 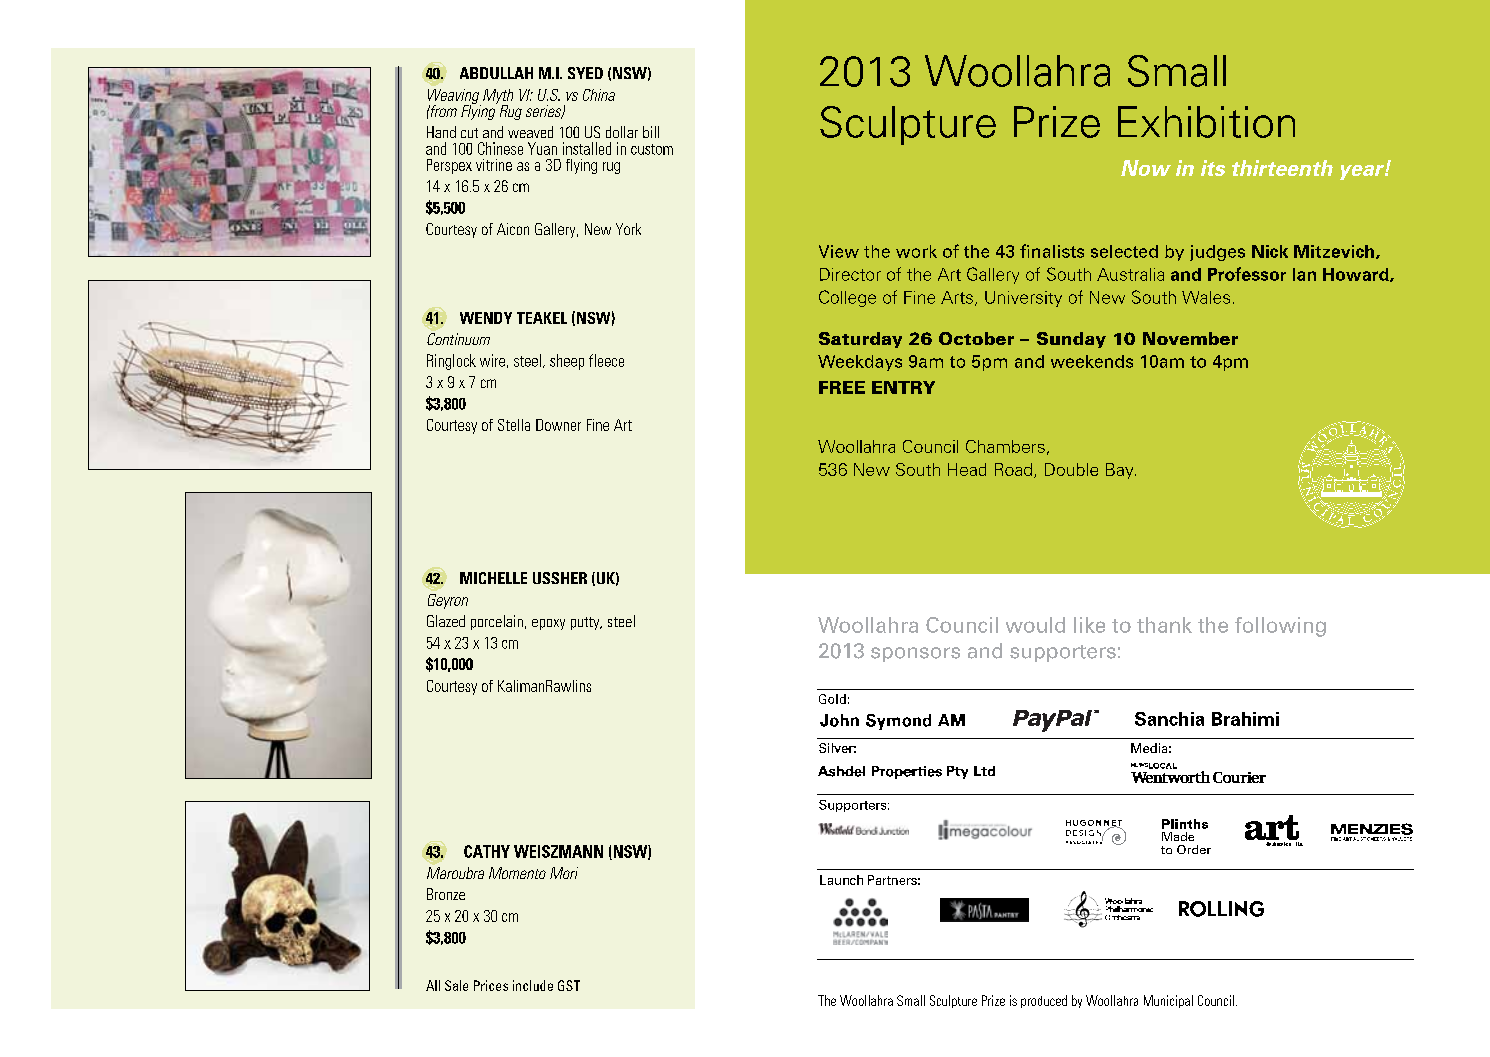 I want to click on bill, so click(x=651, y=132).
